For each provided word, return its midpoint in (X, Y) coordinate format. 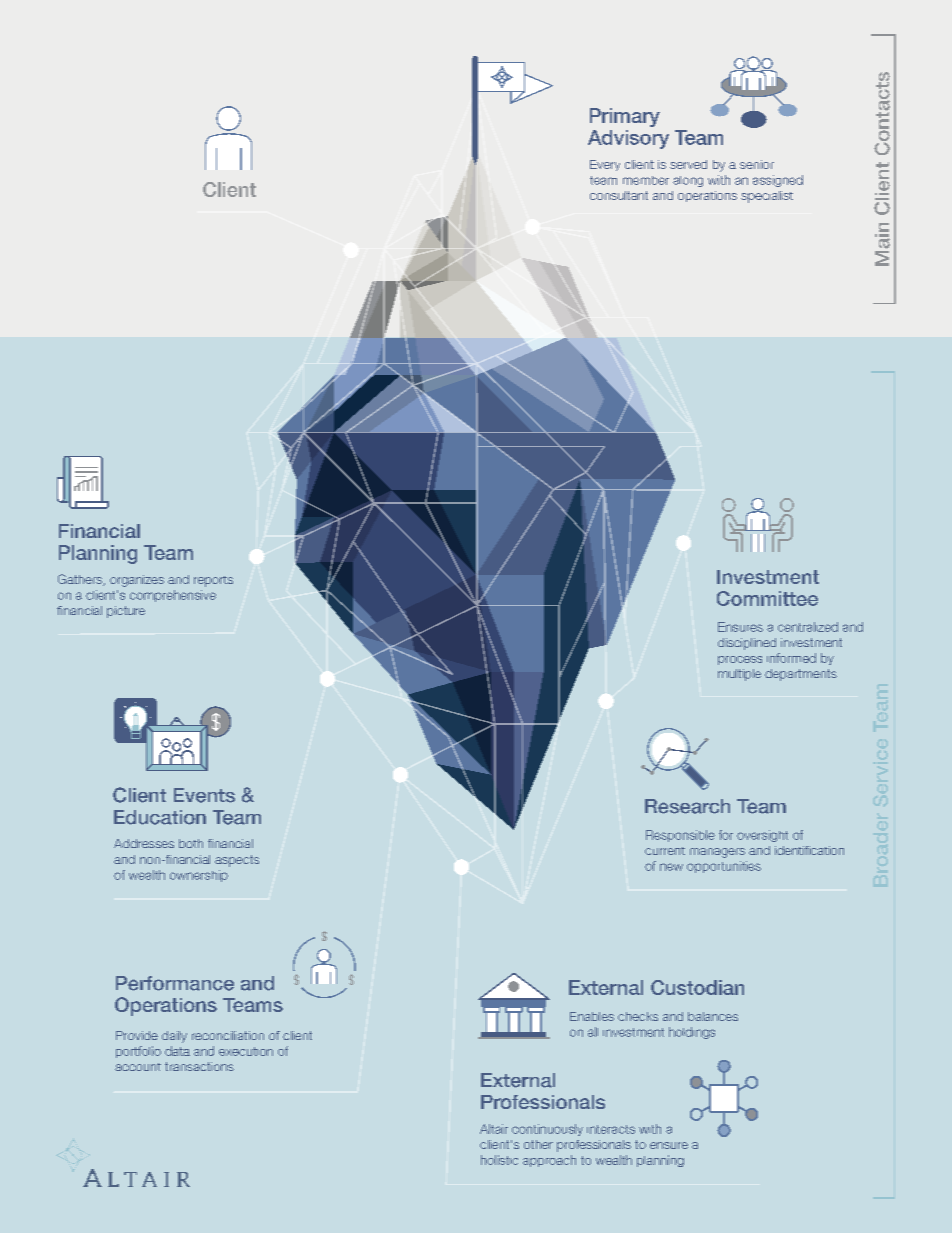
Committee (767, 598)
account (138, 1067)
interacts (611, 1129)
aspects (237, 861)
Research (687, 806)
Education (160, 817)
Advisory (628, 139)
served (688, 164)
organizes (137, 581)
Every (605, 165)
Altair (494, 1129)
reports (213, 581)
